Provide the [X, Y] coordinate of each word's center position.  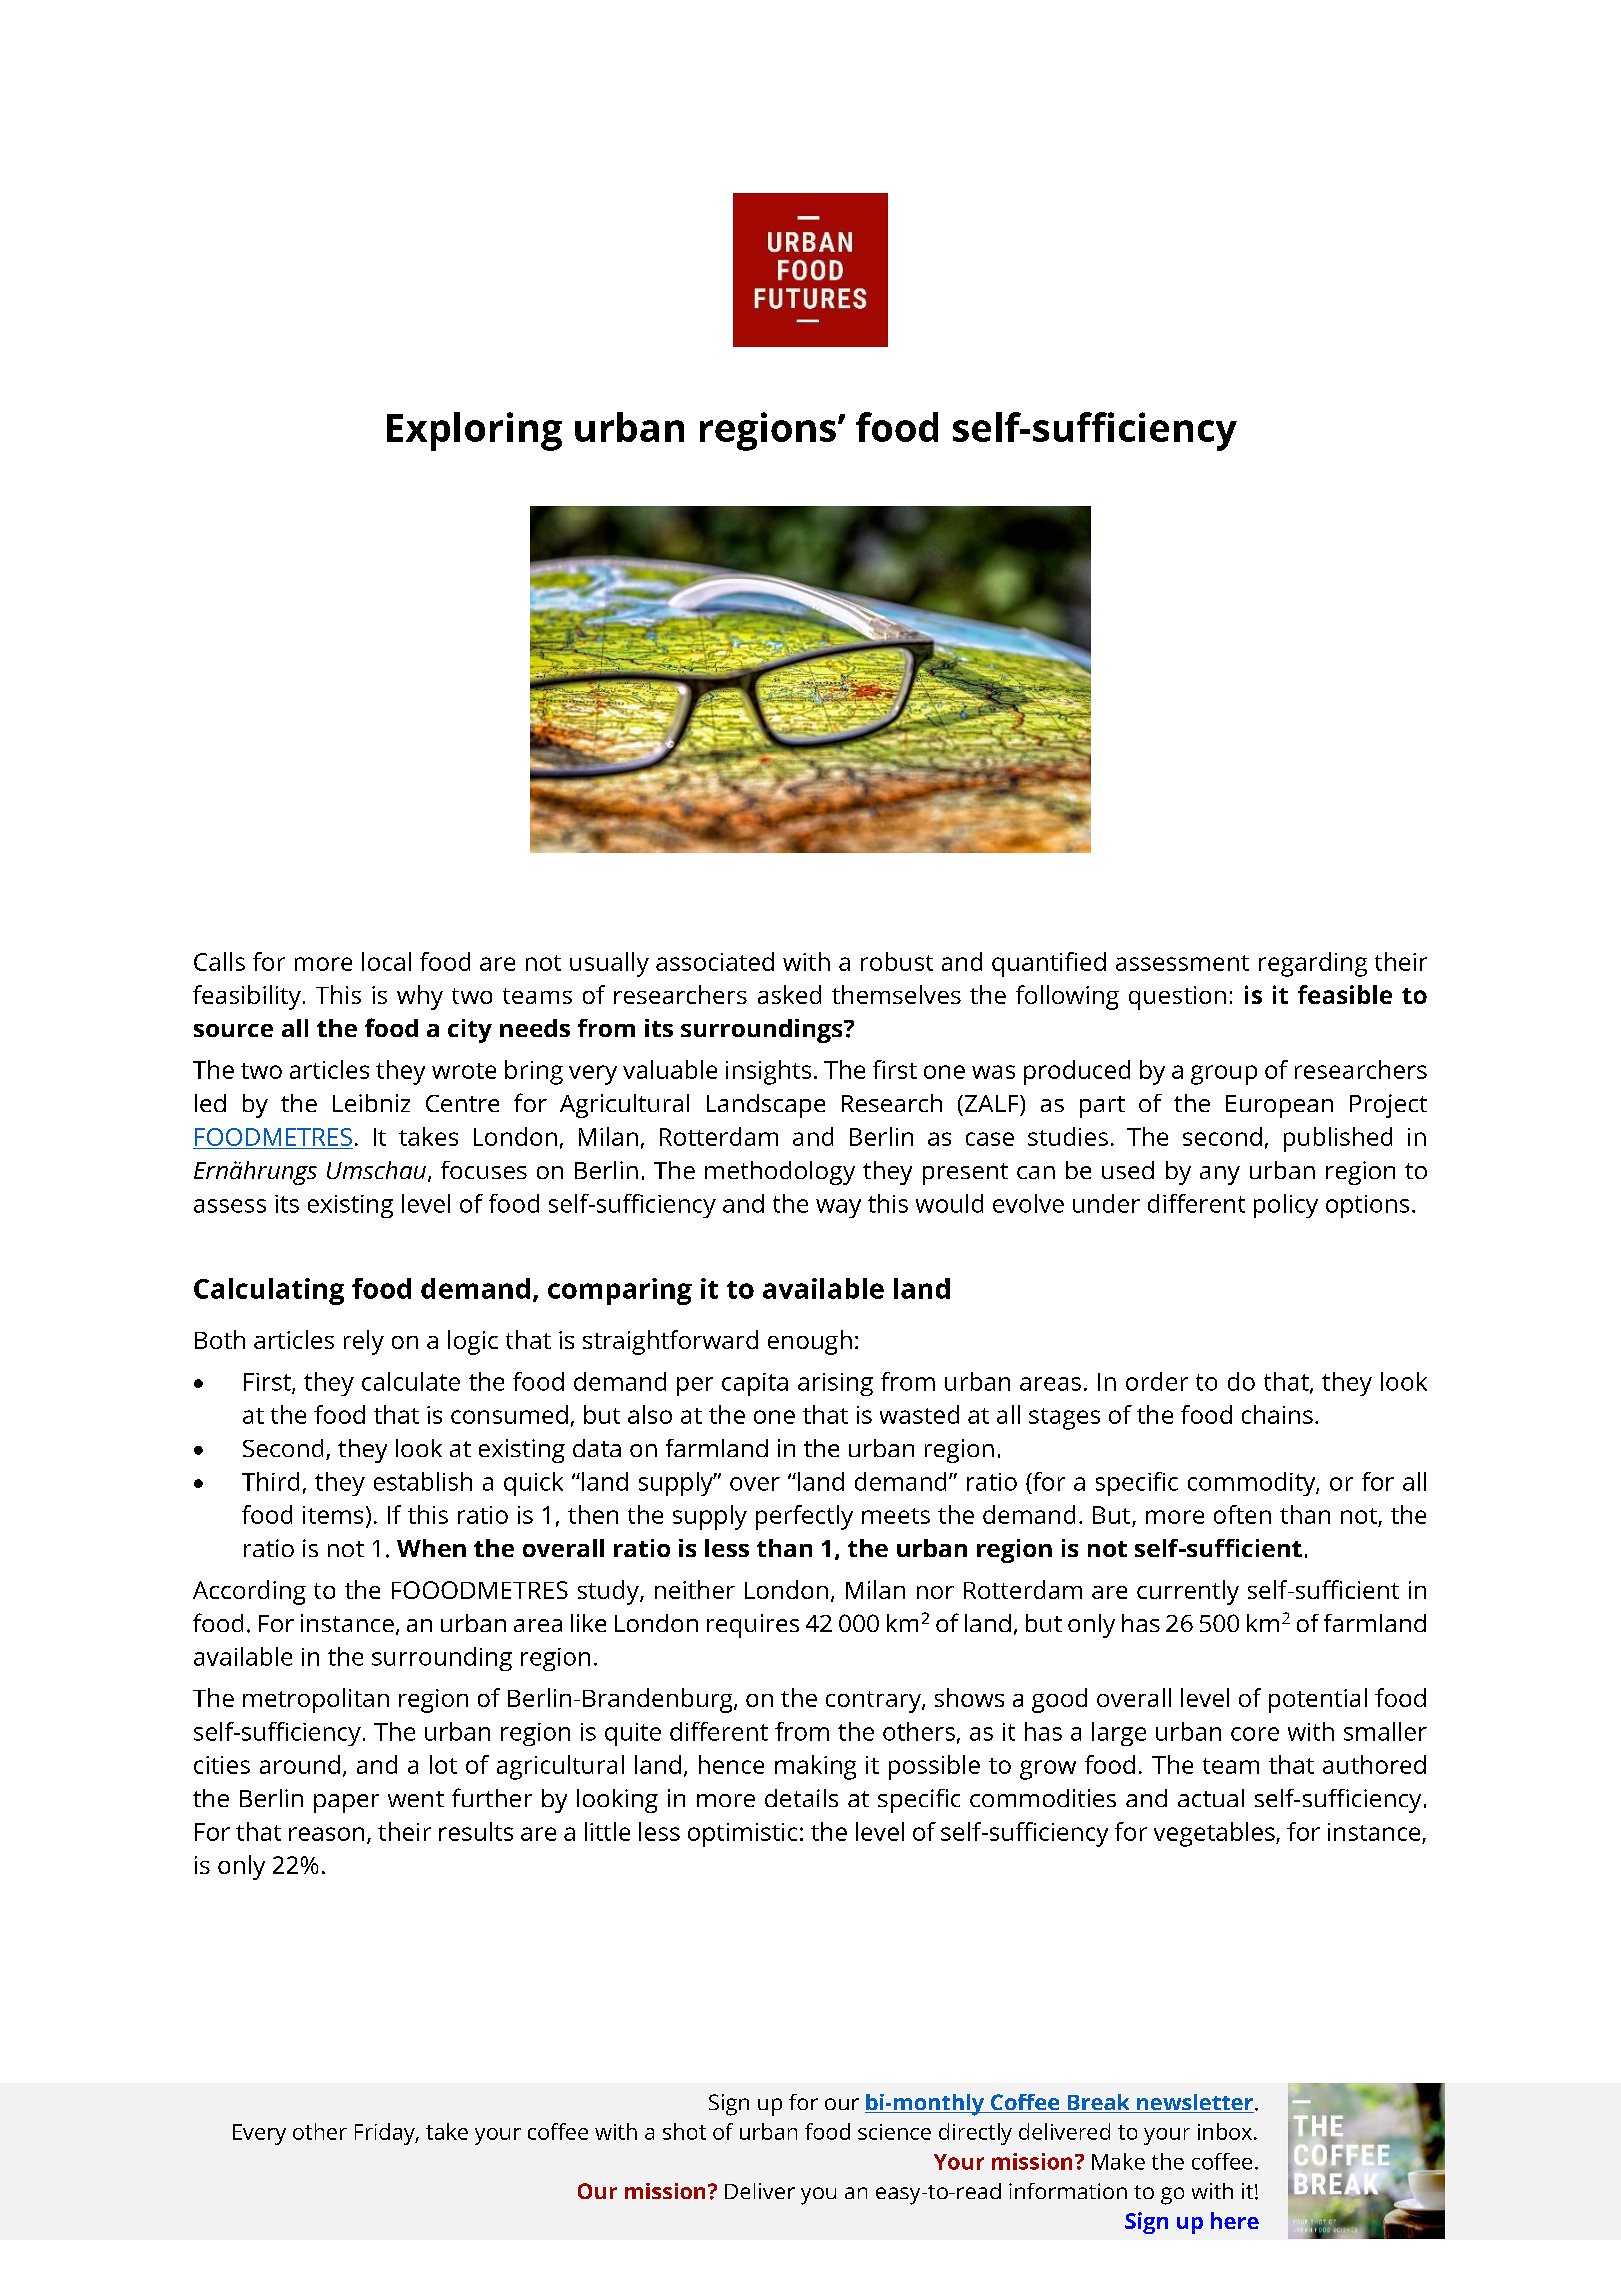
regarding [1313, 964]
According [249, 1592]
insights [768, 1072]
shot [684, 2131]
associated [715, 961]
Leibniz [371, 1103]
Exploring [474, 431]
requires [753, 1626]
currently [1188, 1592]
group [1224, 1075]
